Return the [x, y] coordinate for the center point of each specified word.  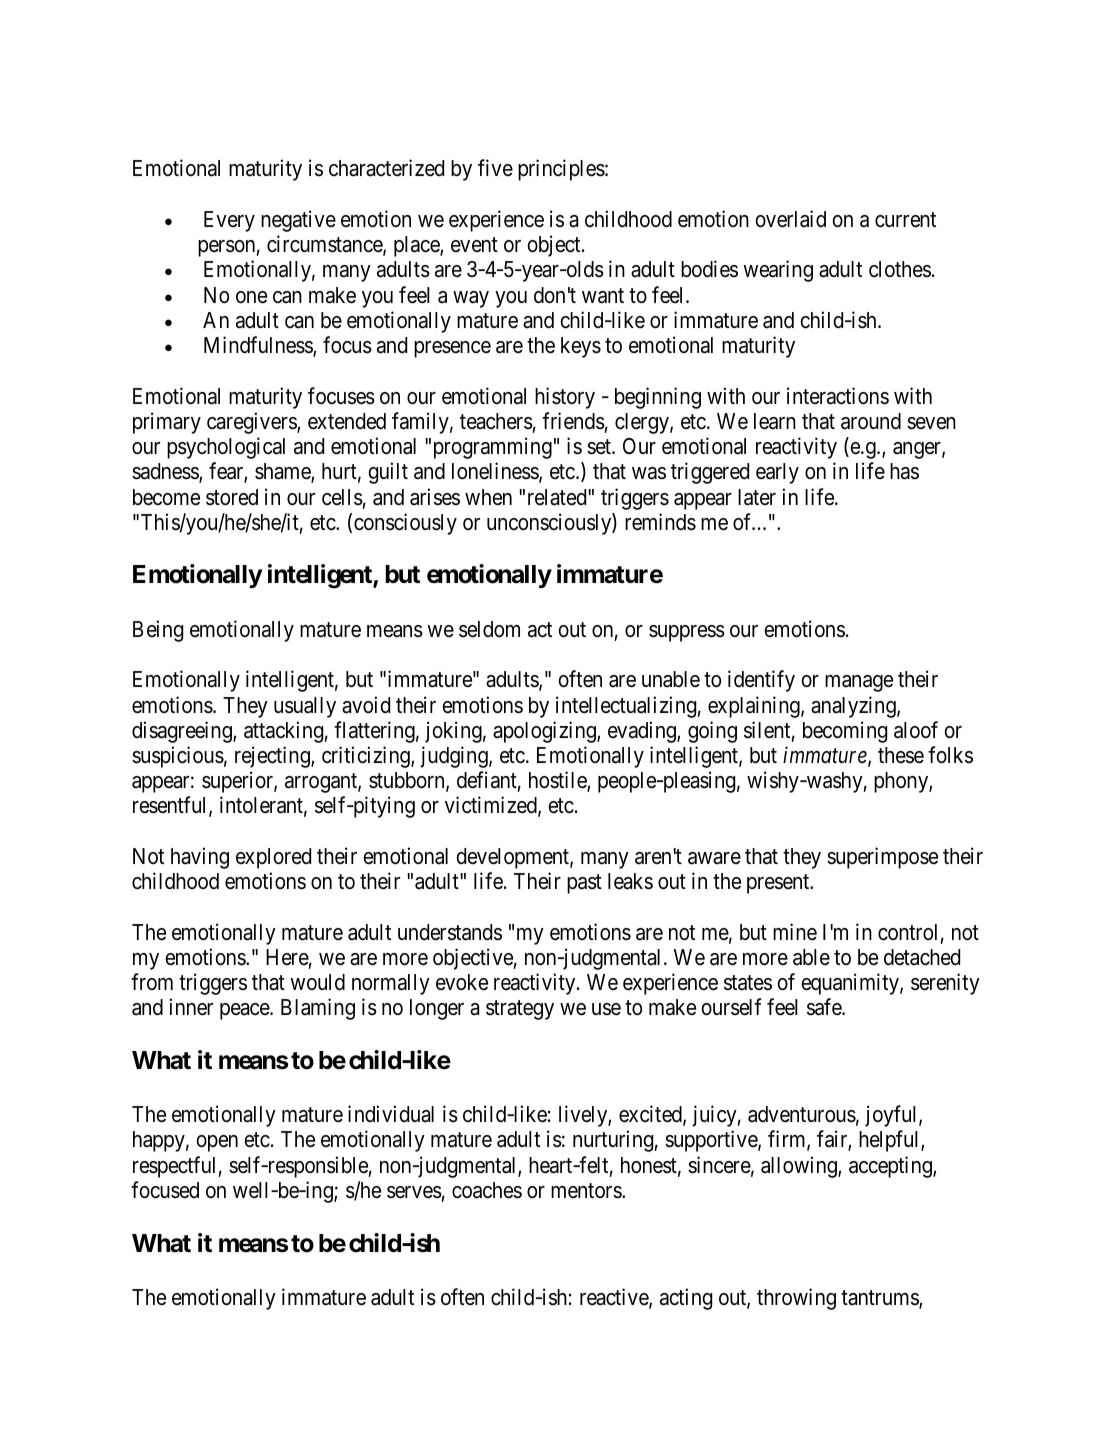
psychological [226, 448]
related [558, 497]
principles [561, 170]
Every [229, 221]
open [217, 1143]
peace [245, 1011]
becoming [845, 732]
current [905, 220]
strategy [520, 1010]
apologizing [545, 732]
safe [825, 1007]
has [904, 471]
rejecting [273, 757]
